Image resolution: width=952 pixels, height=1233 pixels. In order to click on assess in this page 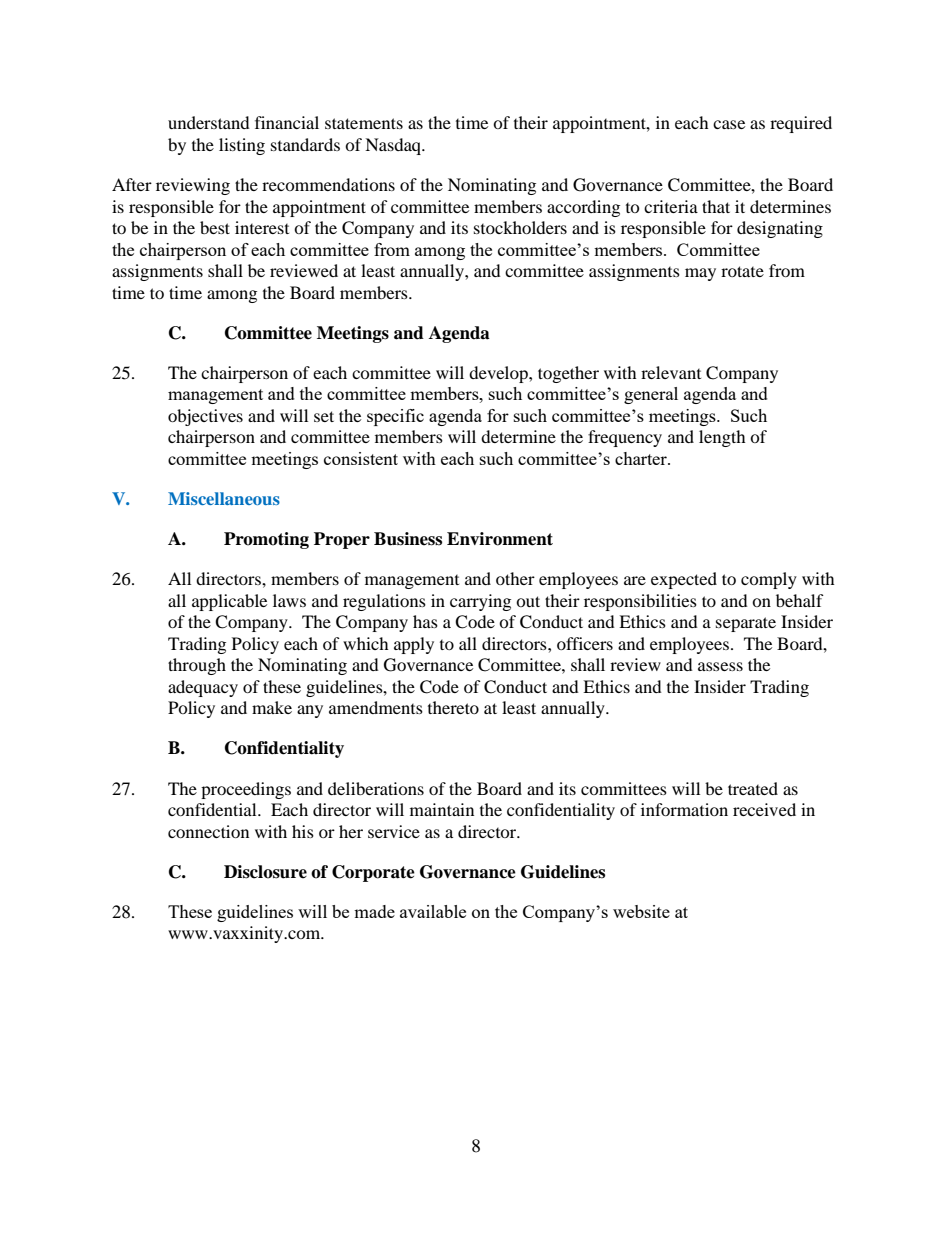, I will do `click(720, 666)`.
